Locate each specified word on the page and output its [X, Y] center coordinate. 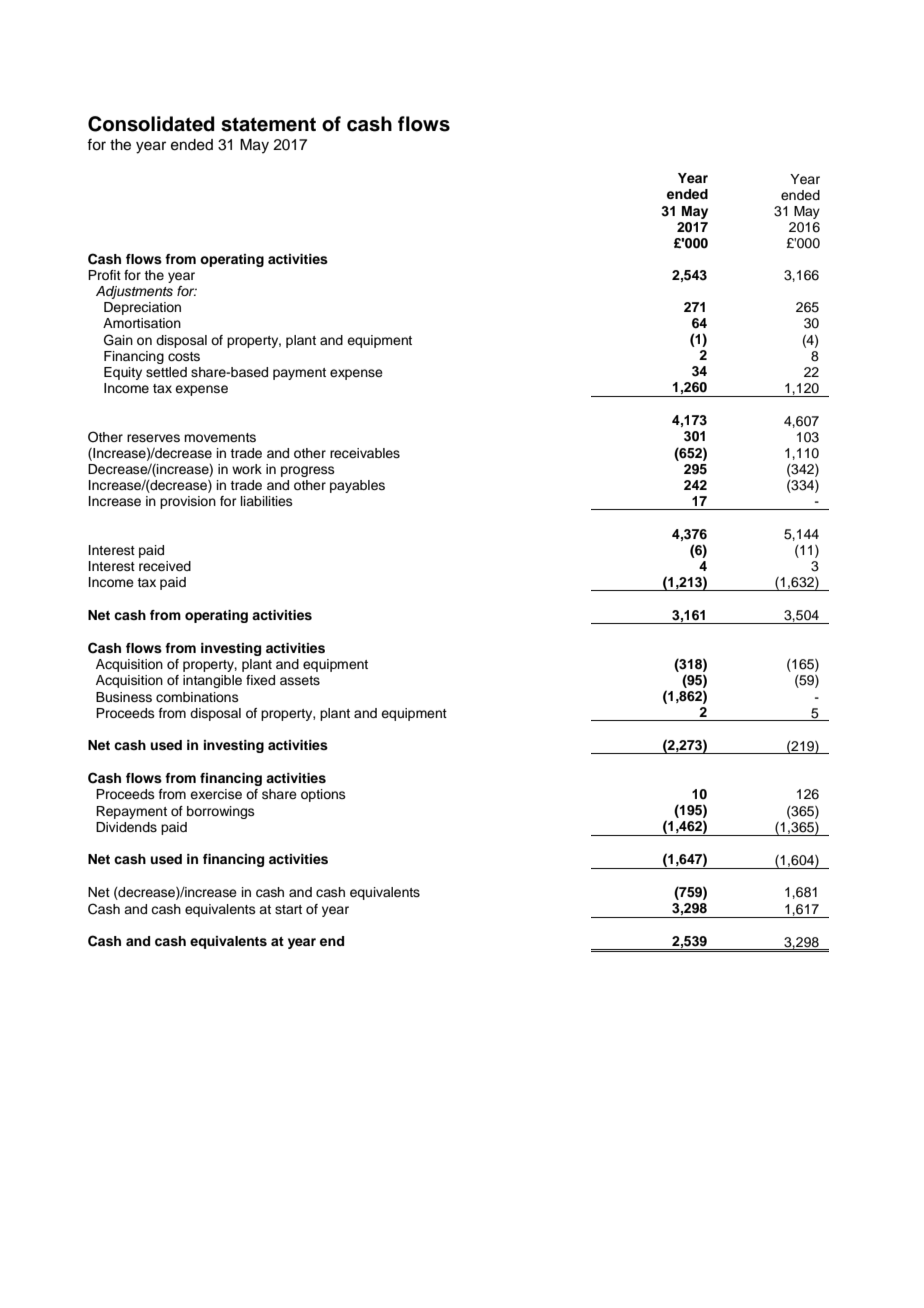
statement [268, 124]
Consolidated [151, 124]
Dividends [126, 827]
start [288, 909]
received [165, 566]
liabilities [267, 501]
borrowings [221, 812]
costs [184, 356]
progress [308, 471]
